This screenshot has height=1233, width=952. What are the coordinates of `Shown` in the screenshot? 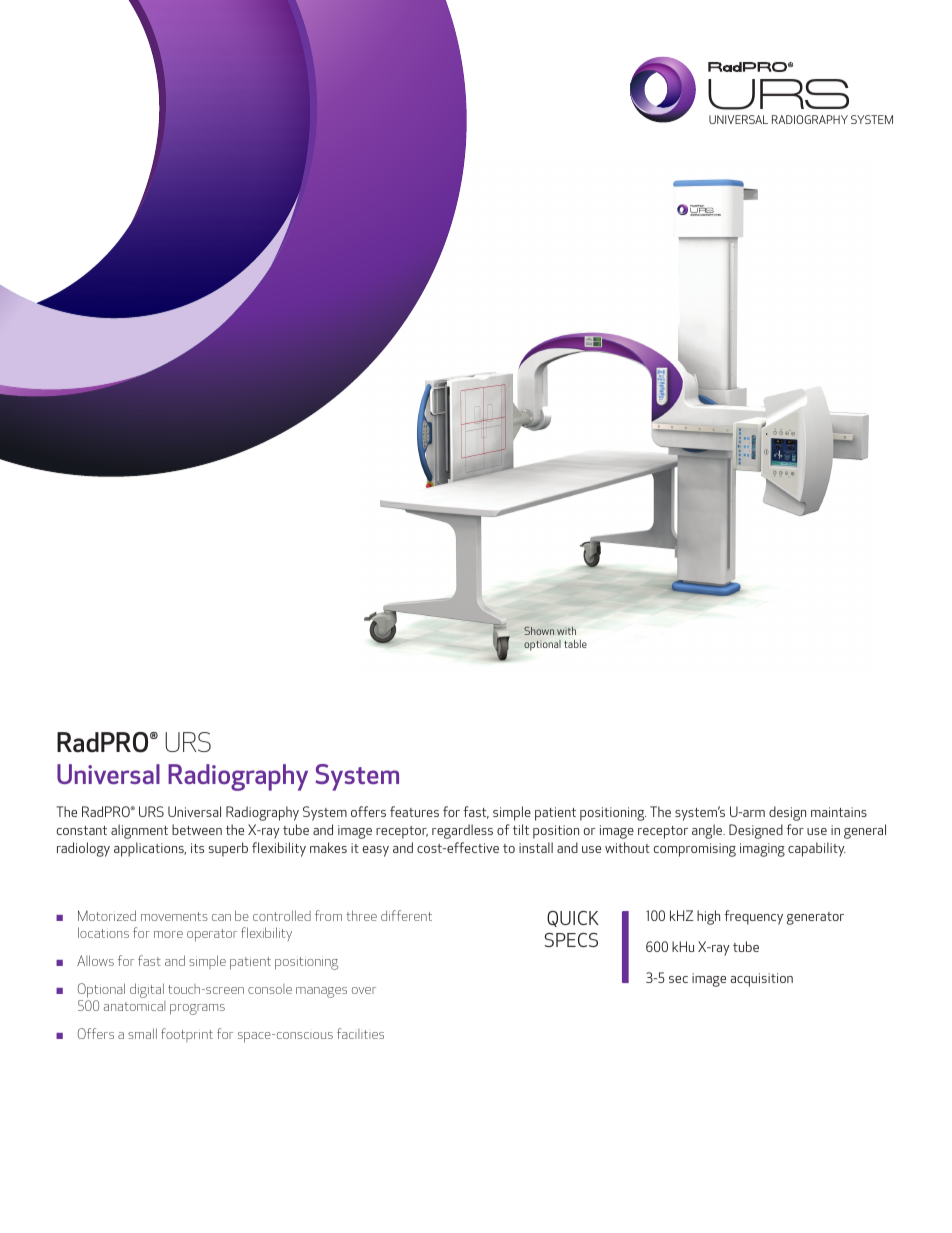 It's located at (539, 631).
